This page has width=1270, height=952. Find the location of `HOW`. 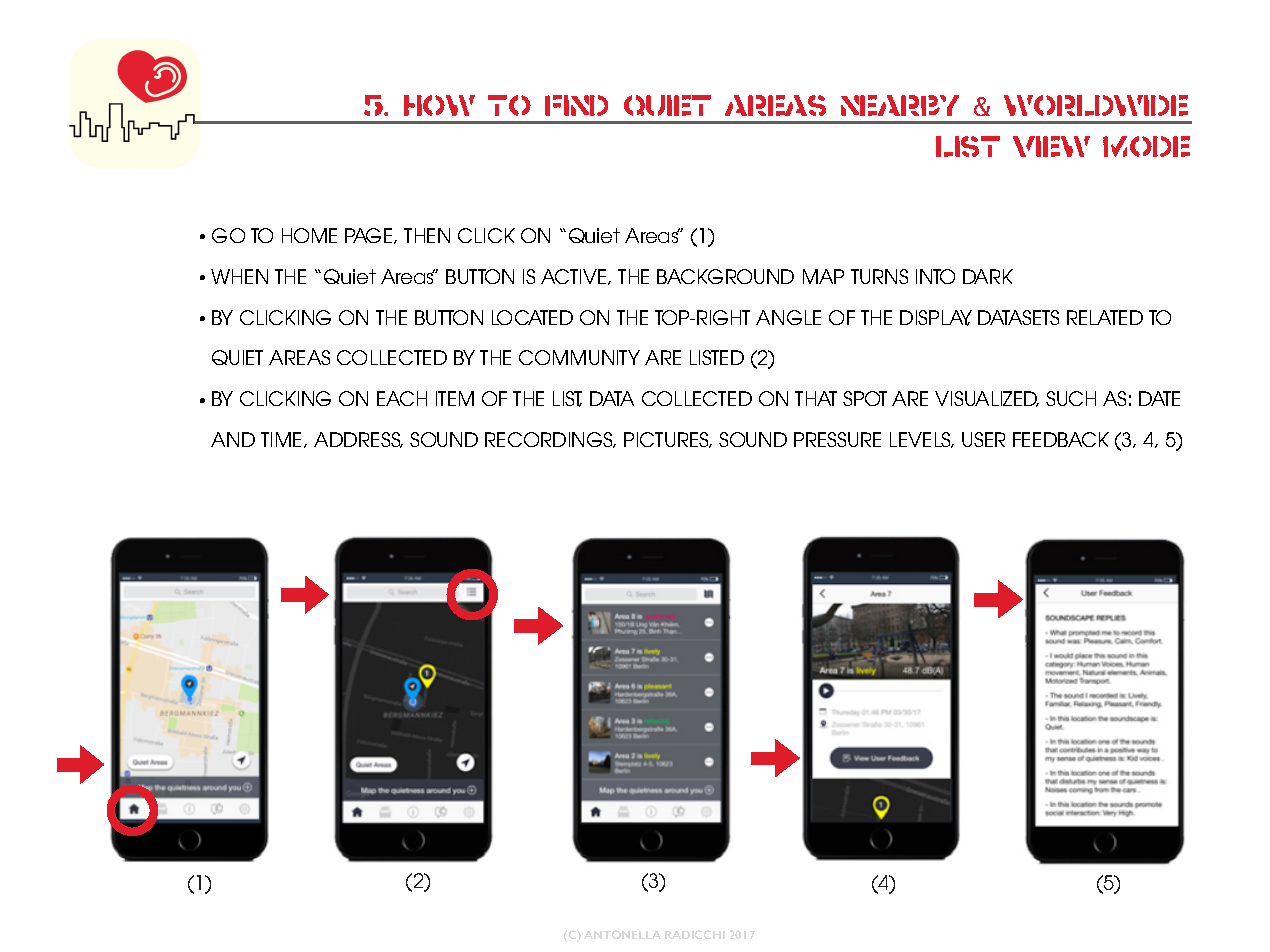

HOW is located at coordinates (439, 105).
